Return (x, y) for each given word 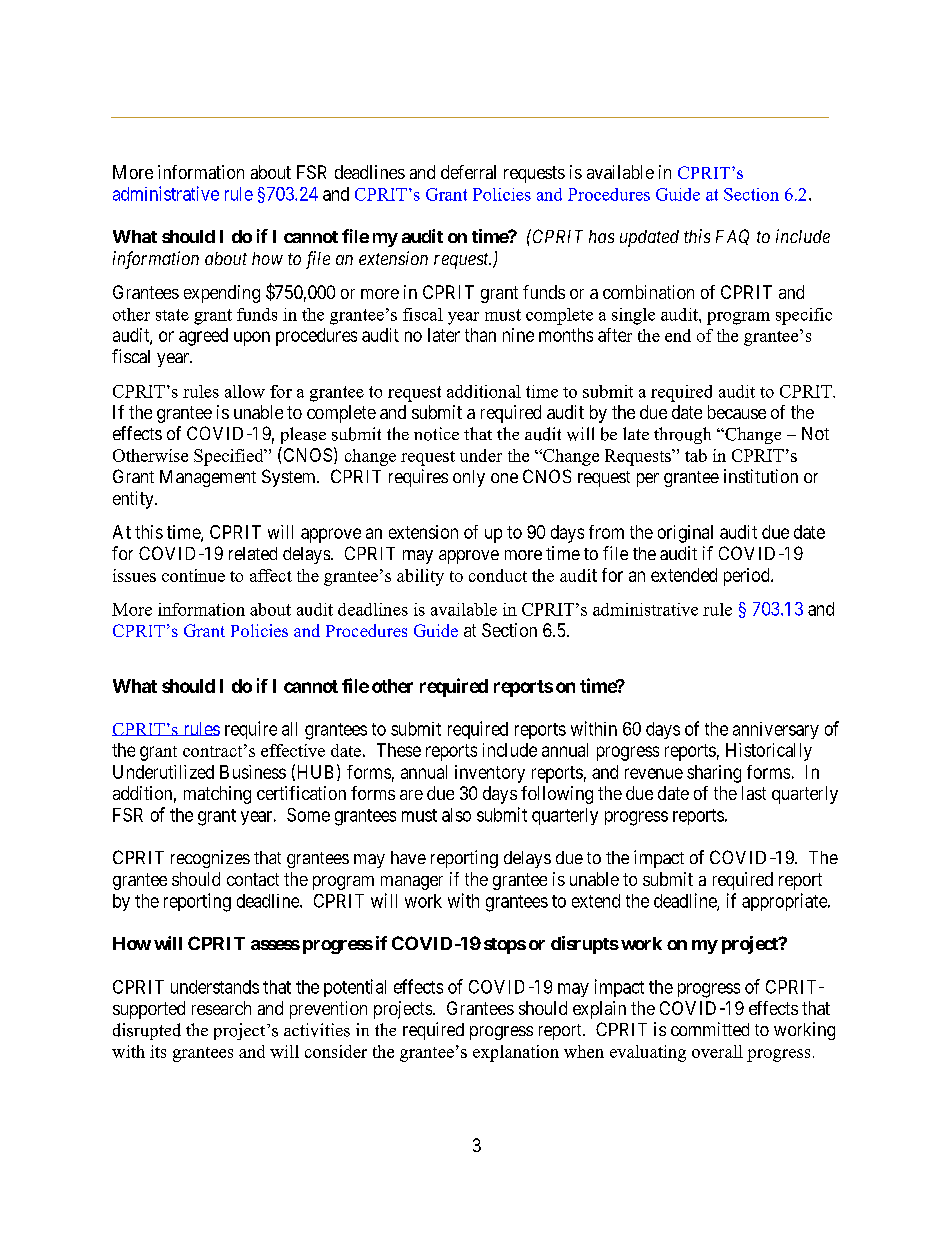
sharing (714, 774)
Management (208, 478)
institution (761, 476)
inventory (490, 774)
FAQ (732, 237)
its (158, 1051)
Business (253, 772)
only (469, 478)
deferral (468, 172)
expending (222, 294)
